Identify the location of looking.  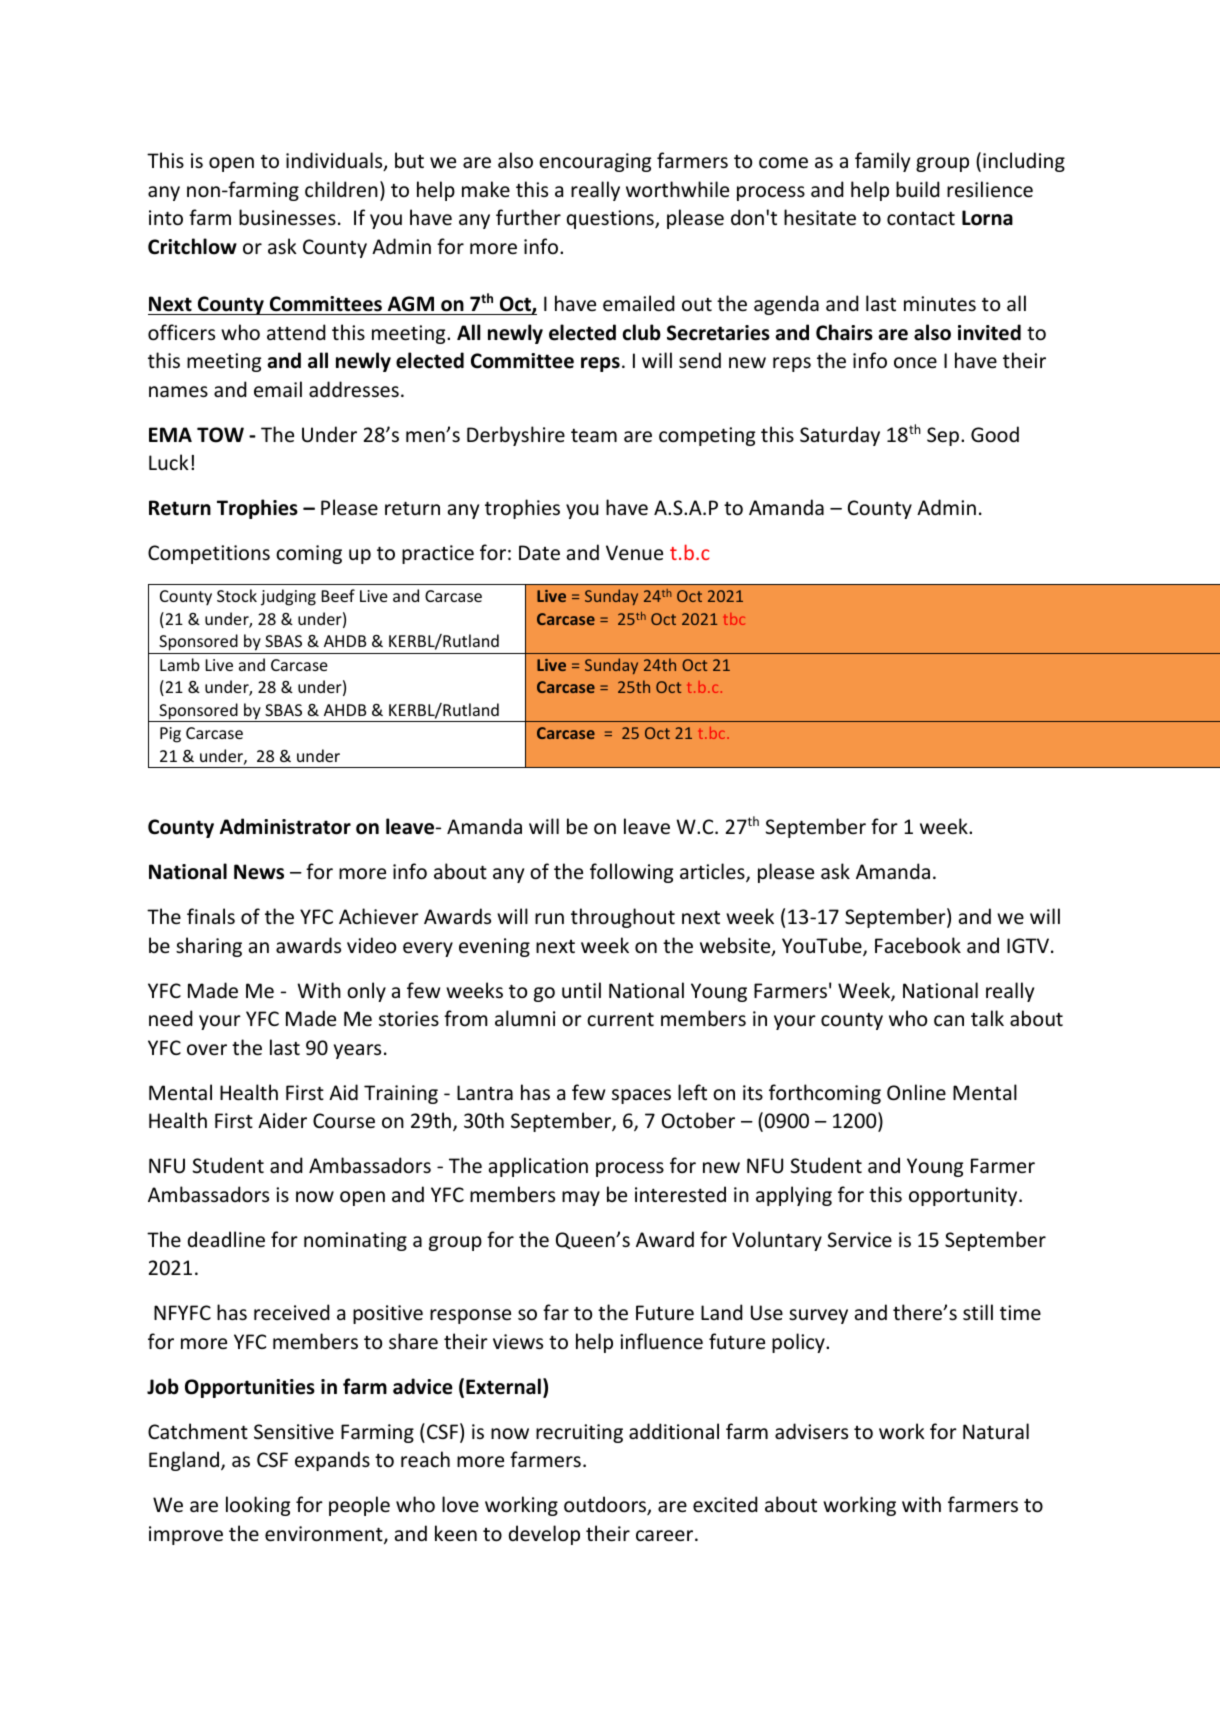
(258, 1506).
